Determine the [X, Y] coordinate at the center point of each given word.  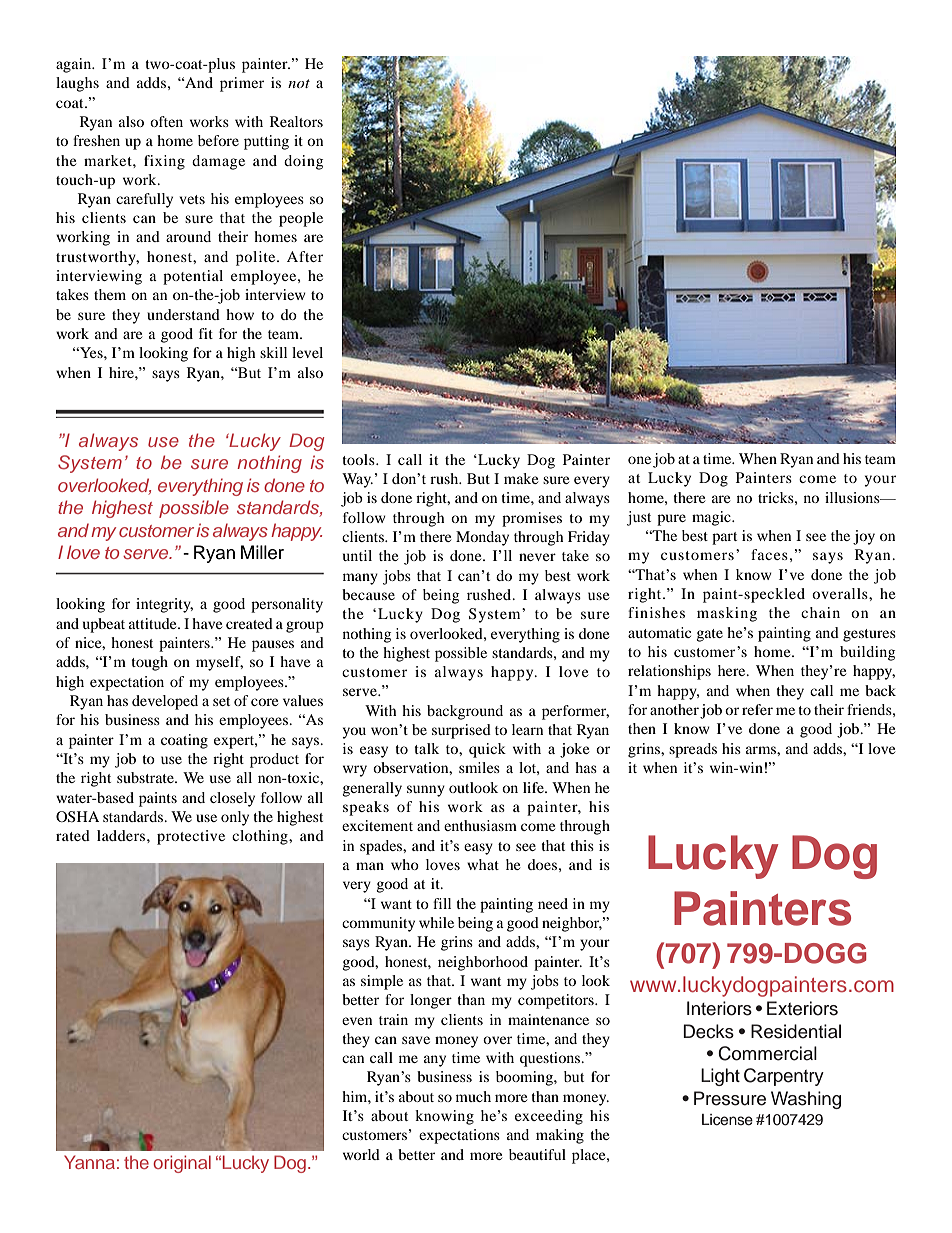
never [537, 557]
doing [303, 162]
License [727, 1120]
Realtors [296, 121]
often [166, 121]
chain [820, 612]
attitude [154, 623]
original [182, 1164]
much [473, 1096]
